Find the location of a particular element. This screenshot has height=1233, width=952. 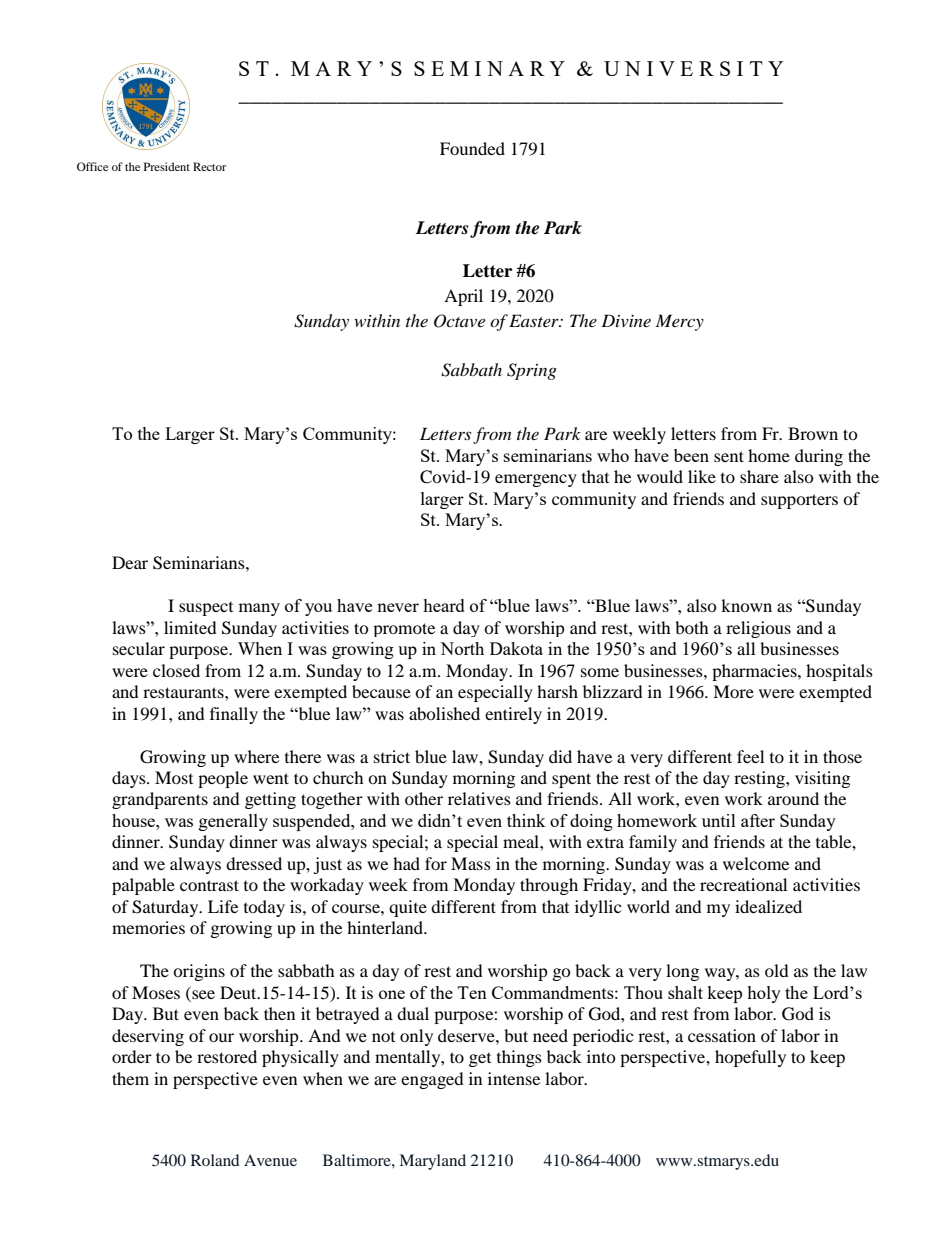

Most is located at coordinates (174, 777).
